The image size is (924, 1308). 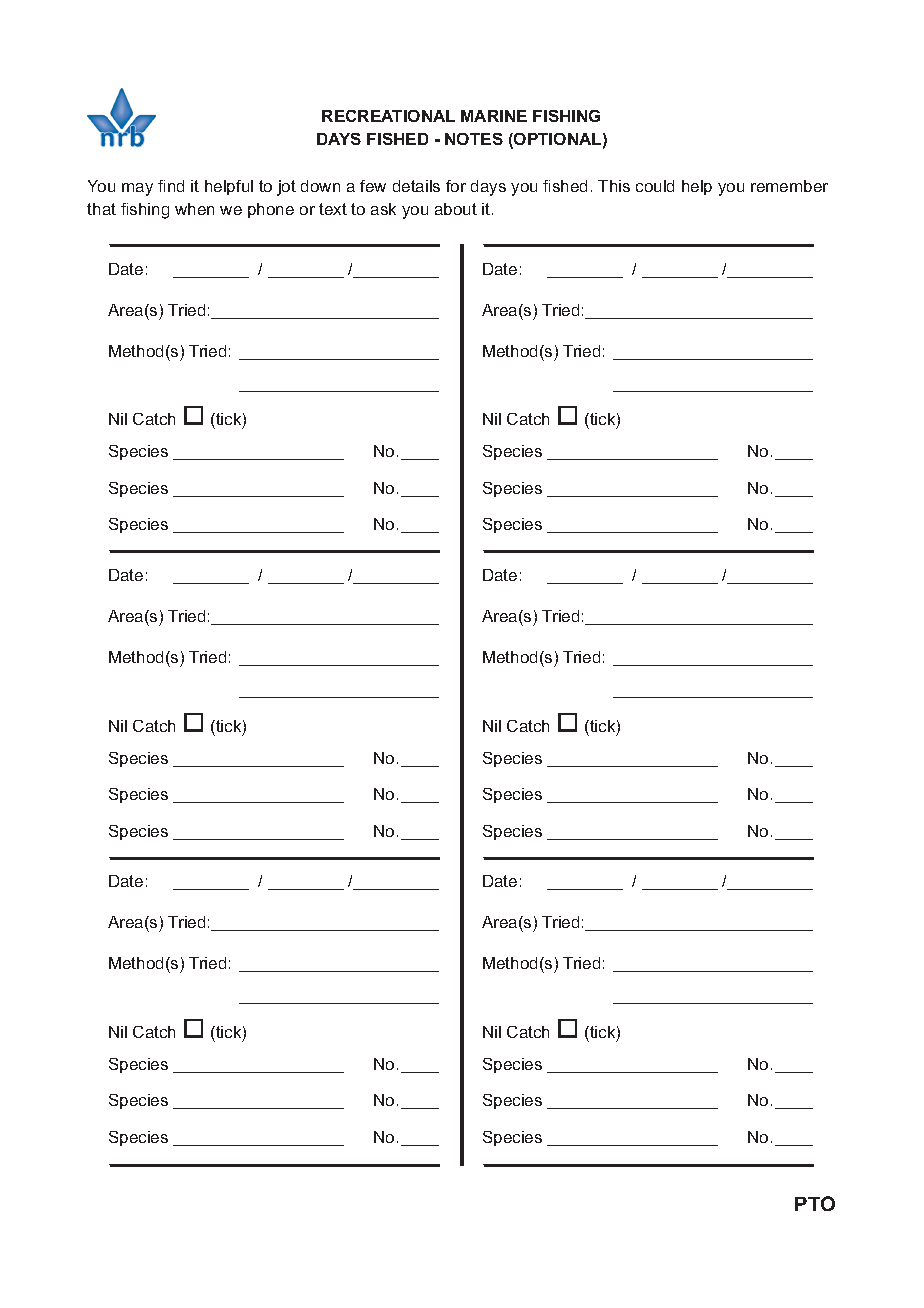 What do you see at coordinates (333, 209) in the document?
I see `text` at bounding box center [333, 209].
